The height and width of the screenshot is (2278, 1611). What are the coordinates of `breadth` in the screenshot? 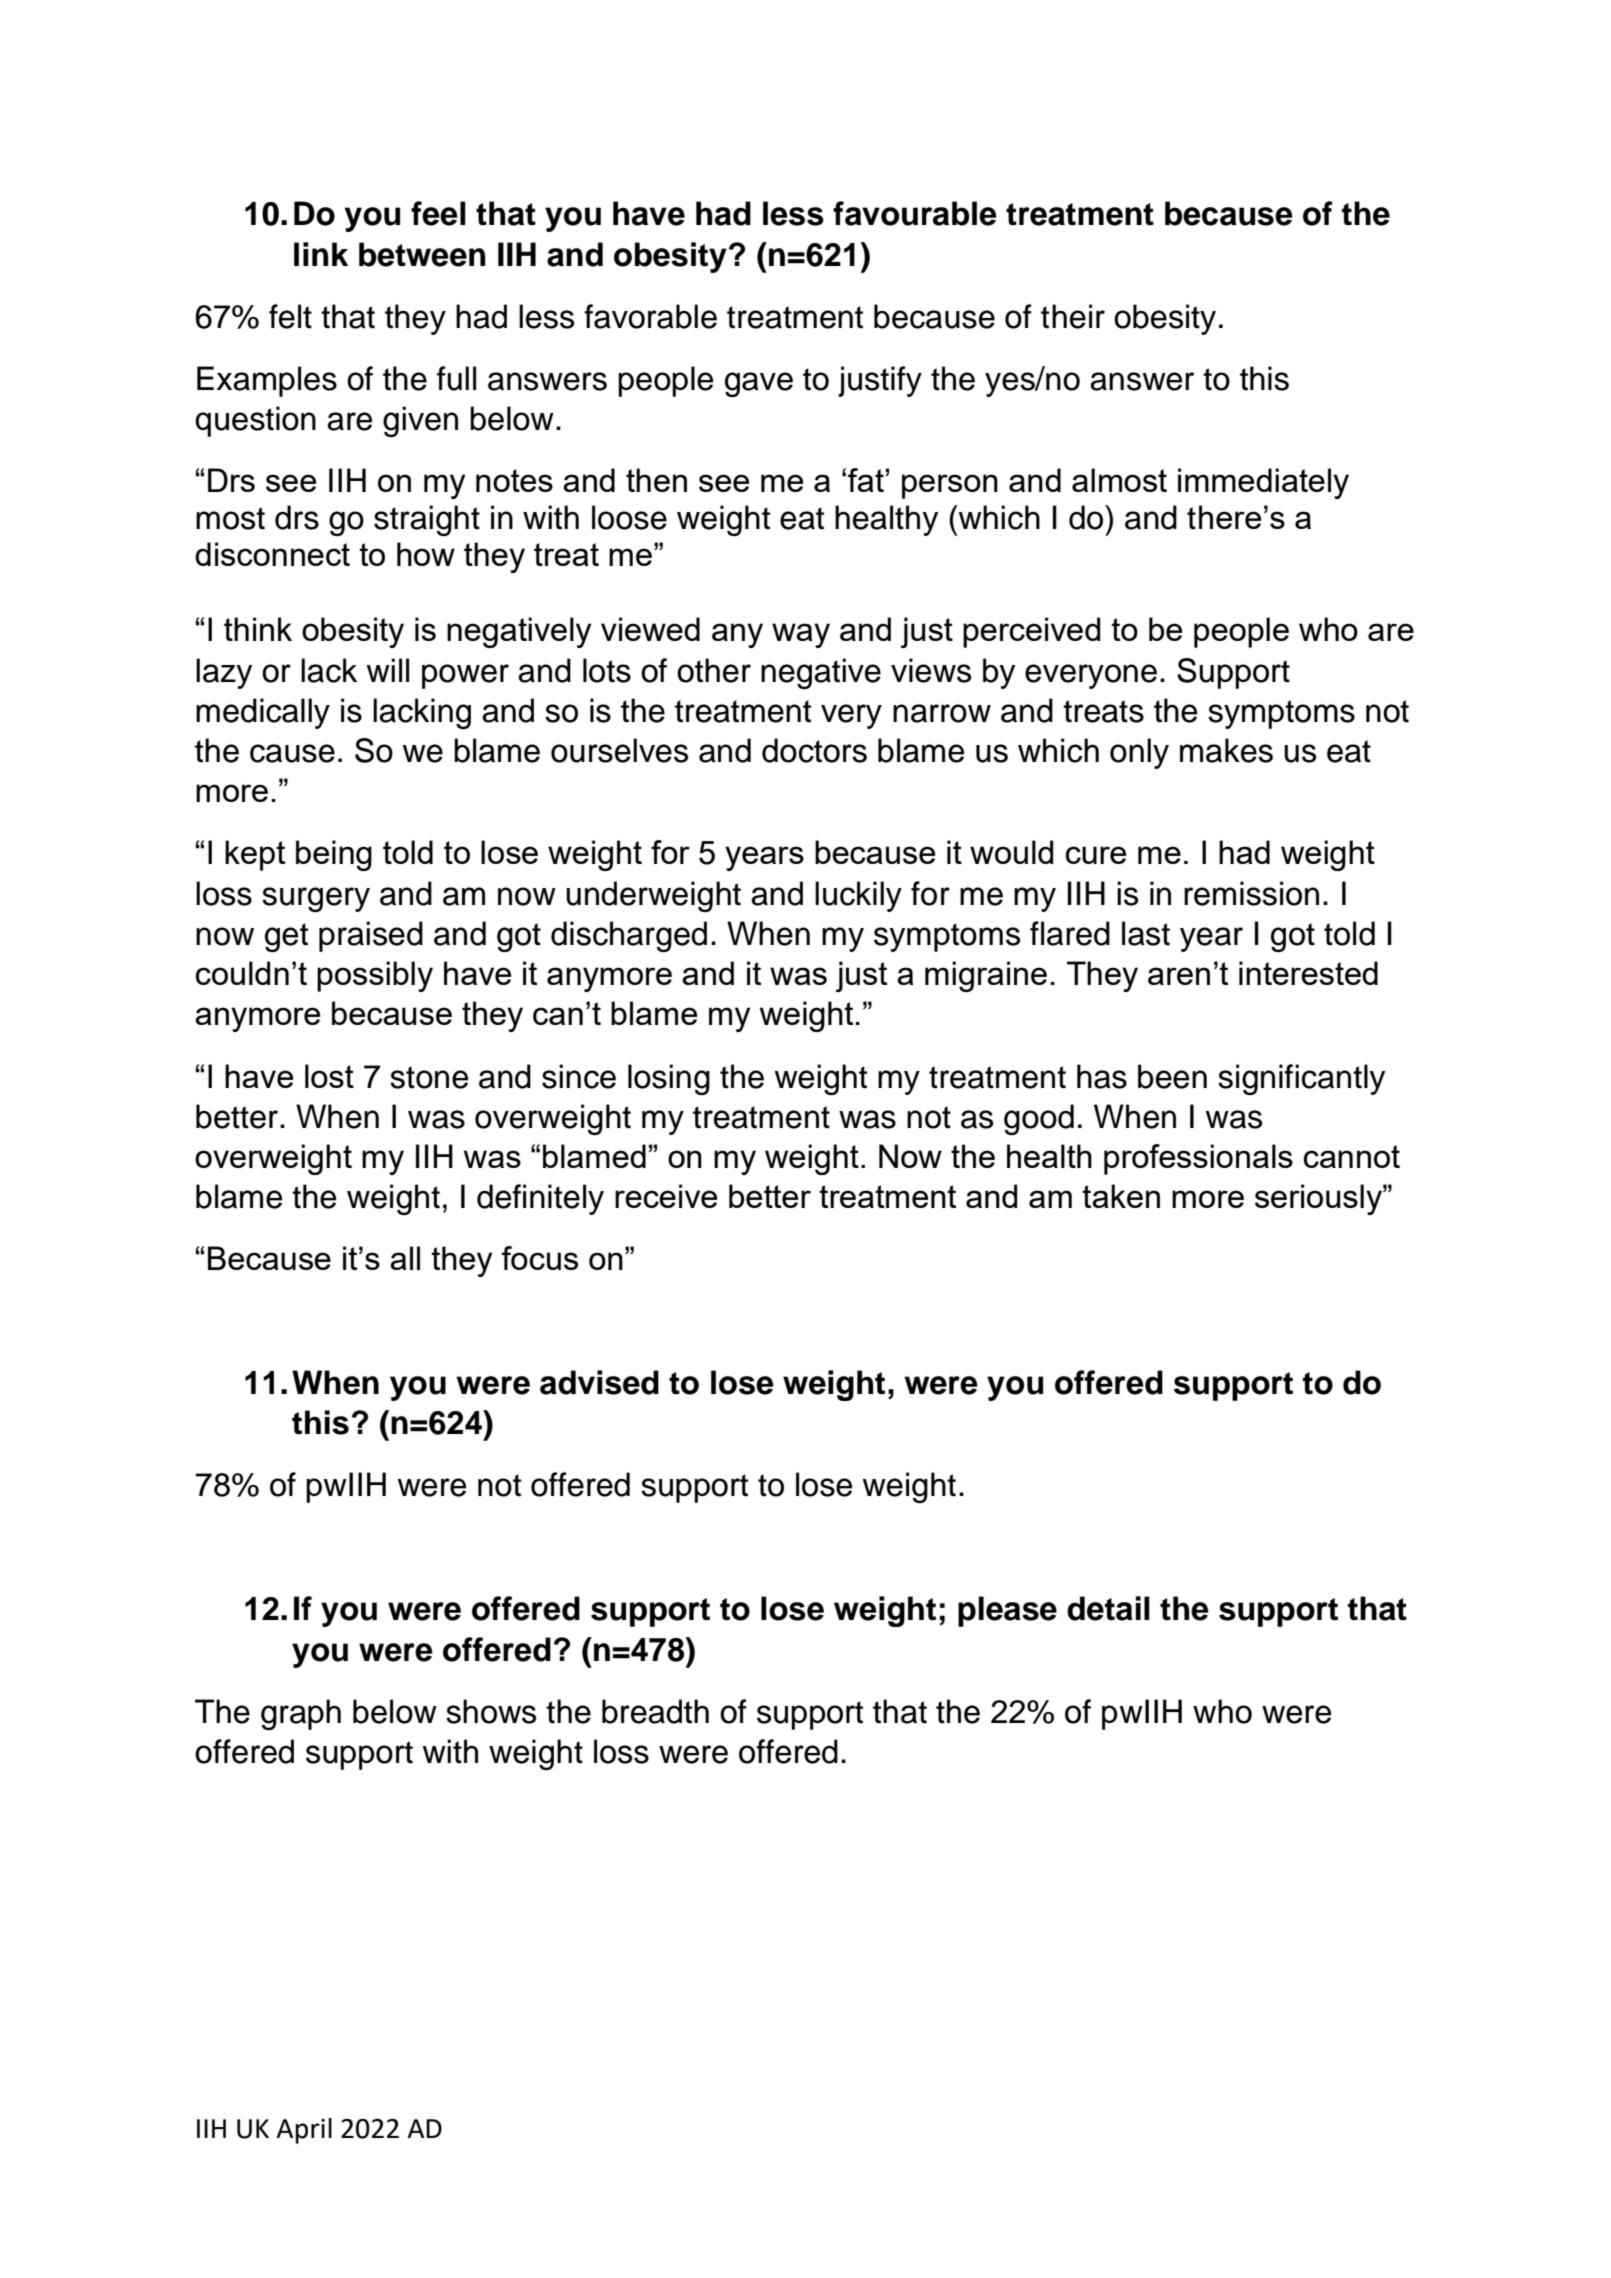 It's located at (655, 1711).
